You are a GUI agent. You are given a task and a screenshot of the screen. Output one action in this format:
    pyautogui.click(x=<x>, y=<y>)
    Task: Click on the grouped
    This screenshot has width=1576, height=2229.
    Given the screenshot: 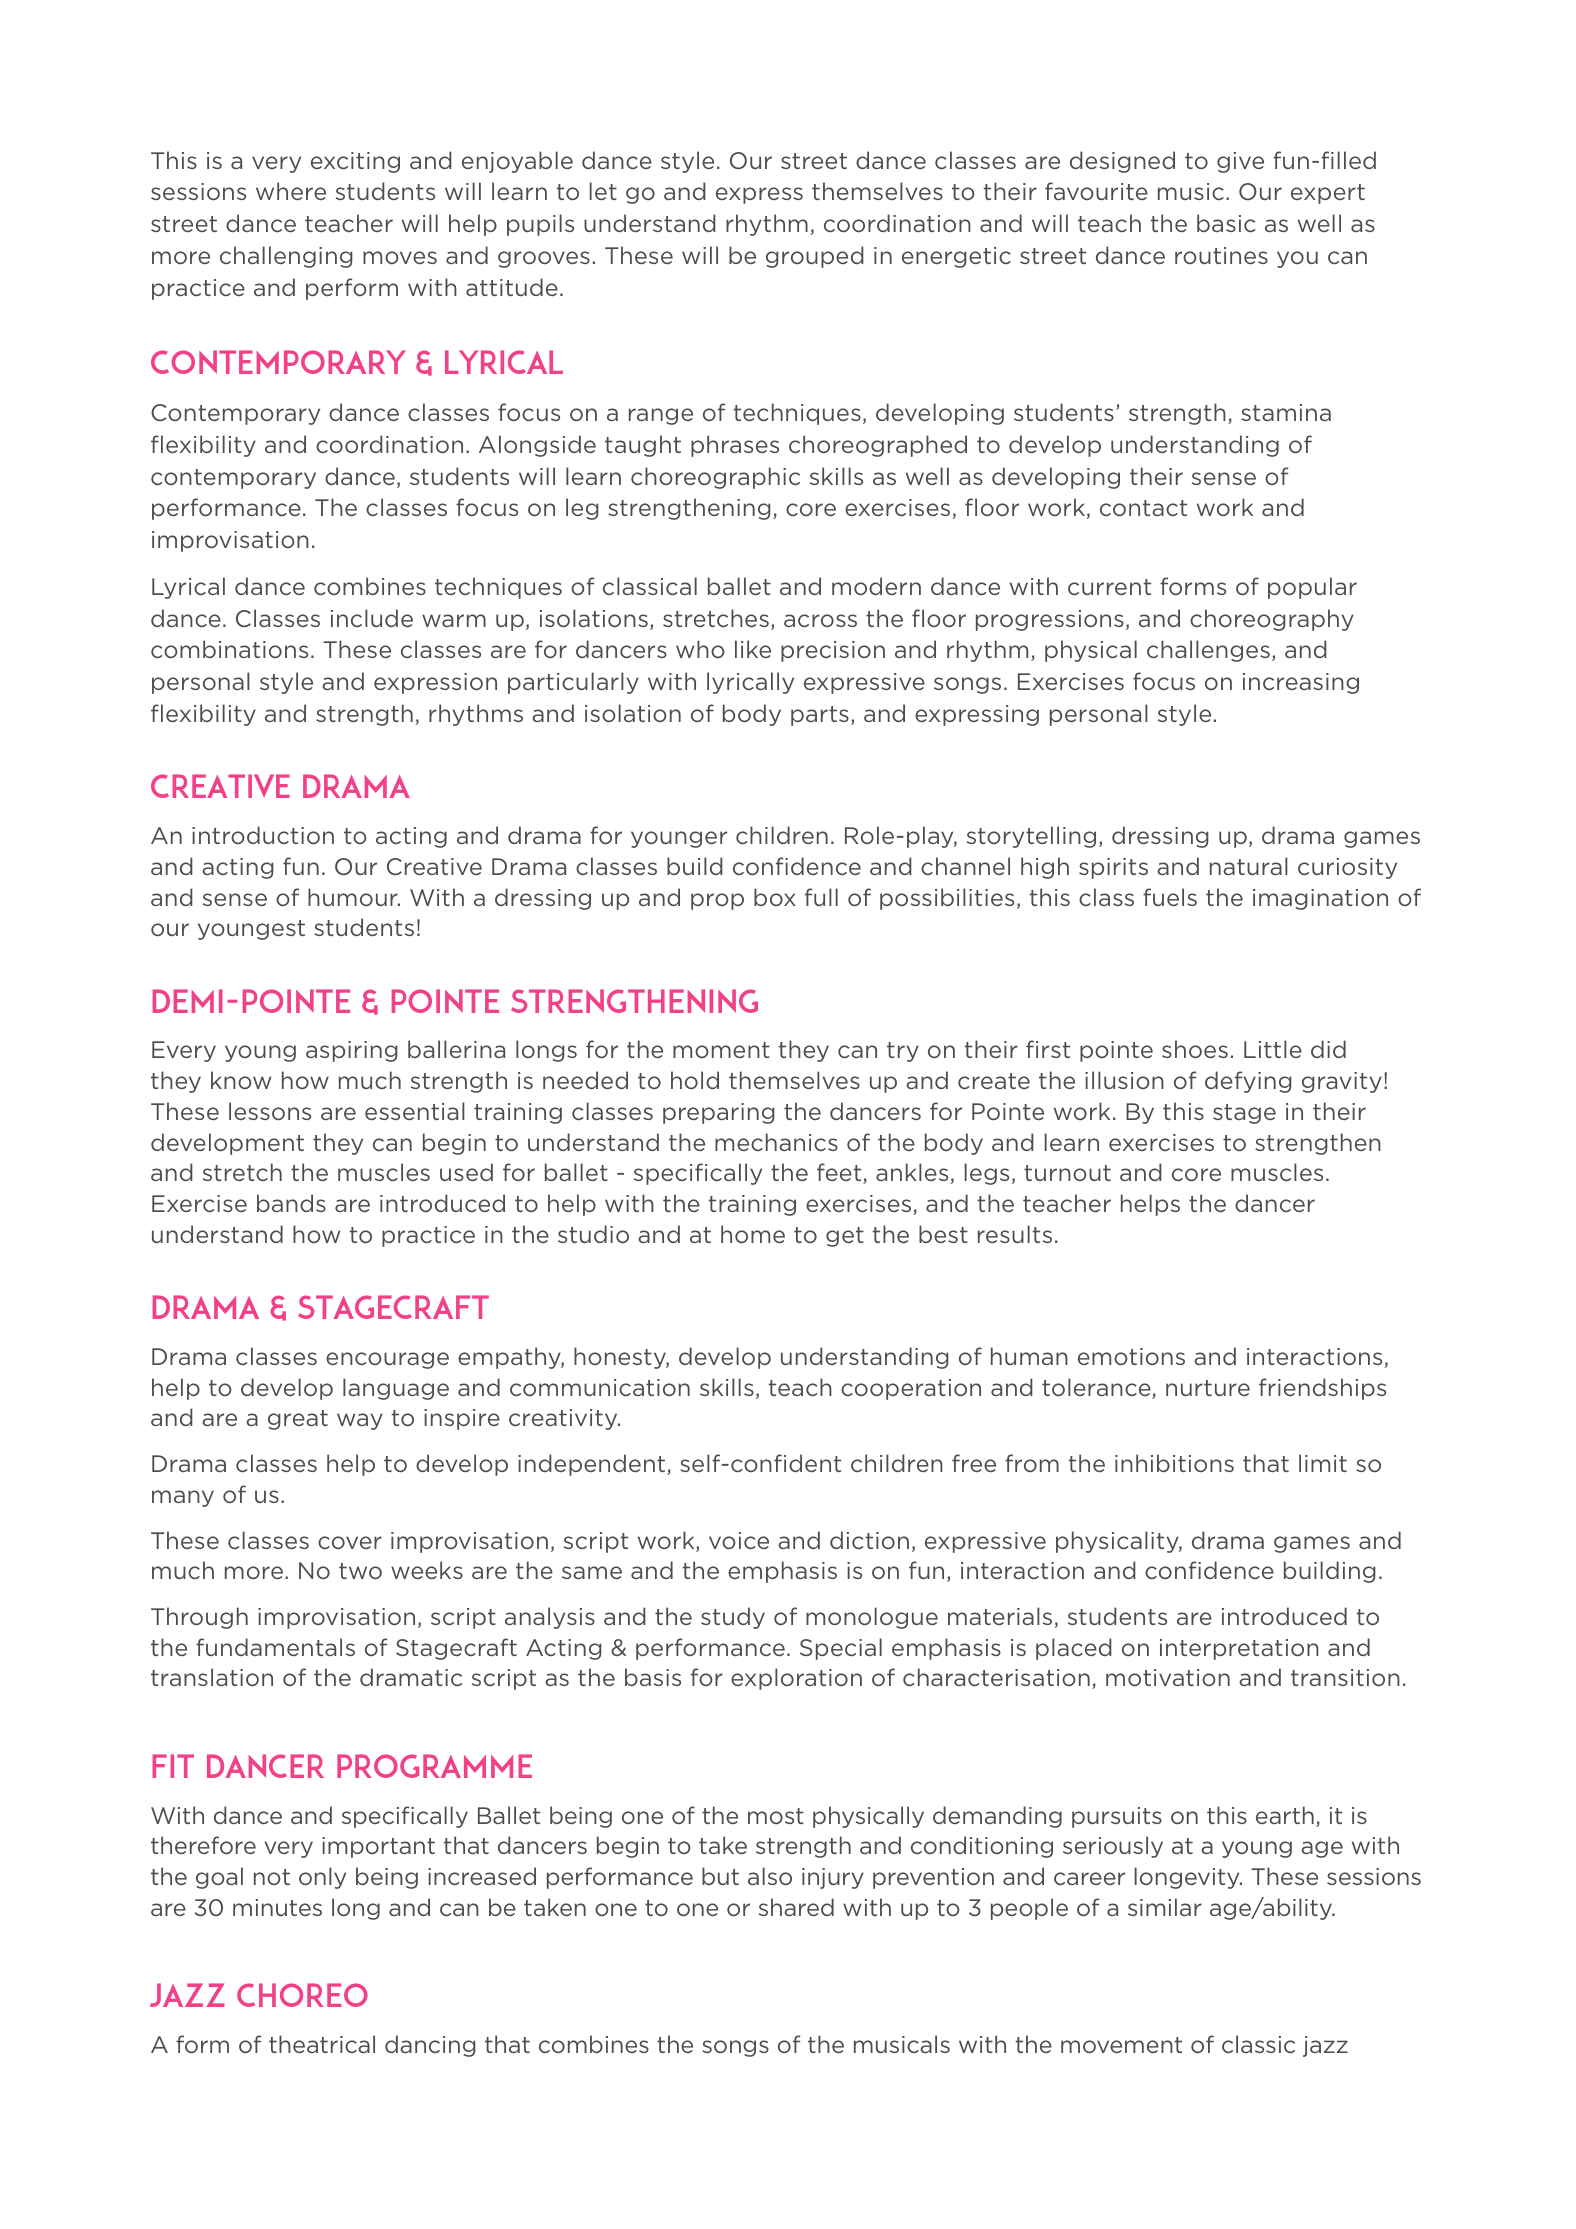 What is the action you would take?
    pyautogui.click(x=815, y=257)
